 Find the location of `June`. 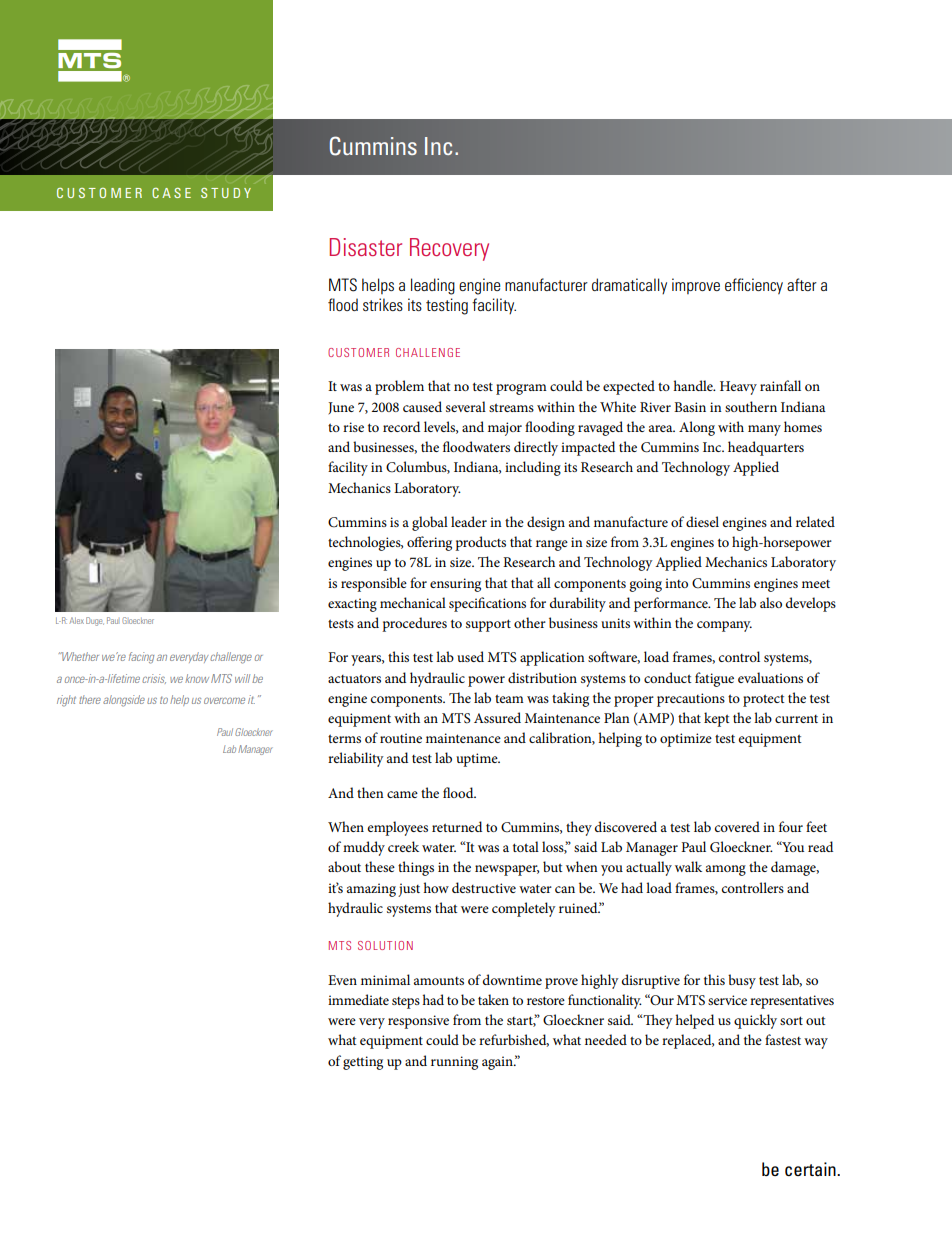

June is located at coordinates (341, 408).
